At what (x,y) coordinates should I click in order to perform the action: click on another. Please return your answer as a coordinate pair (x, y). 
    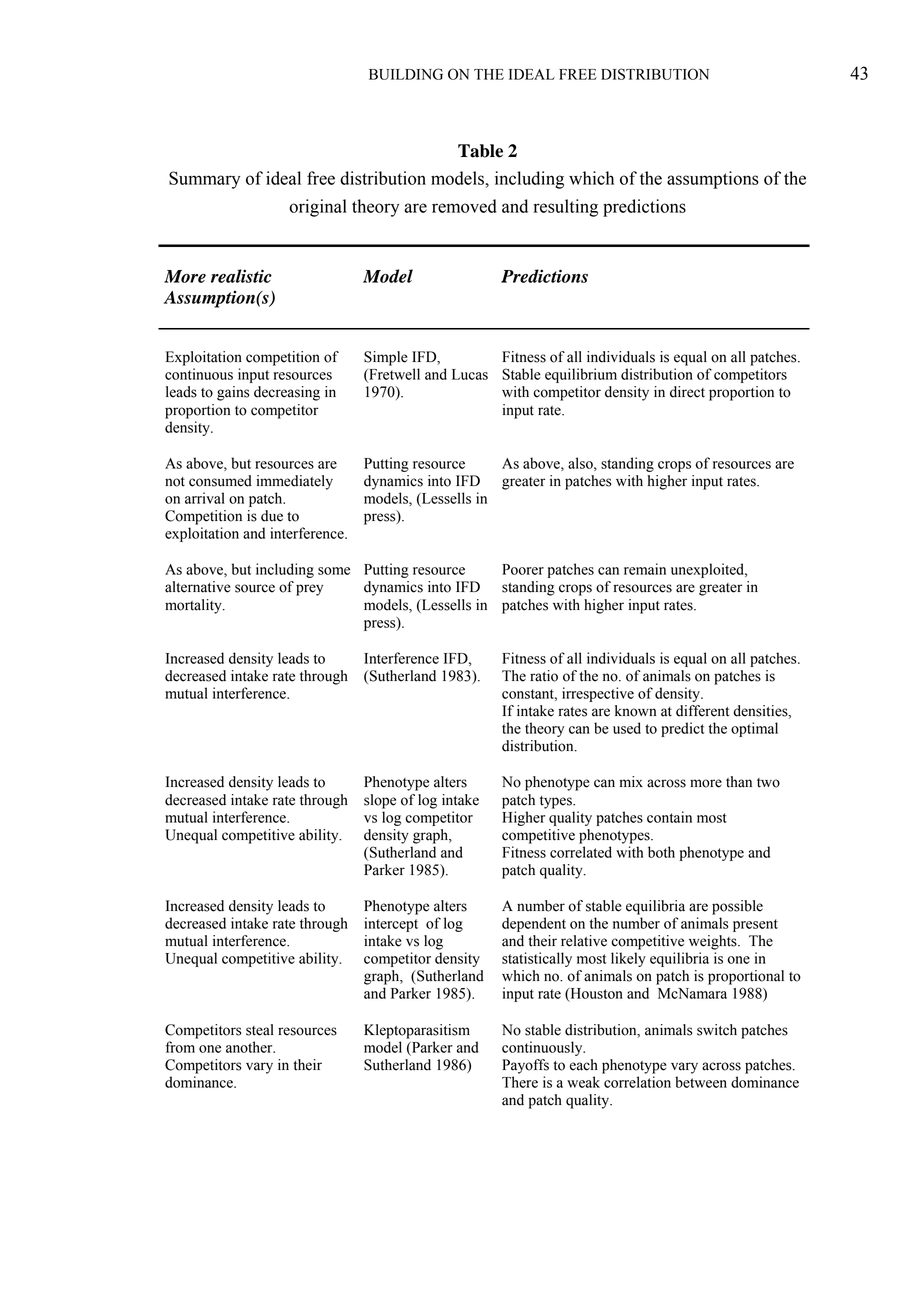
    Looking at the image, I should click on (250, 1047).
